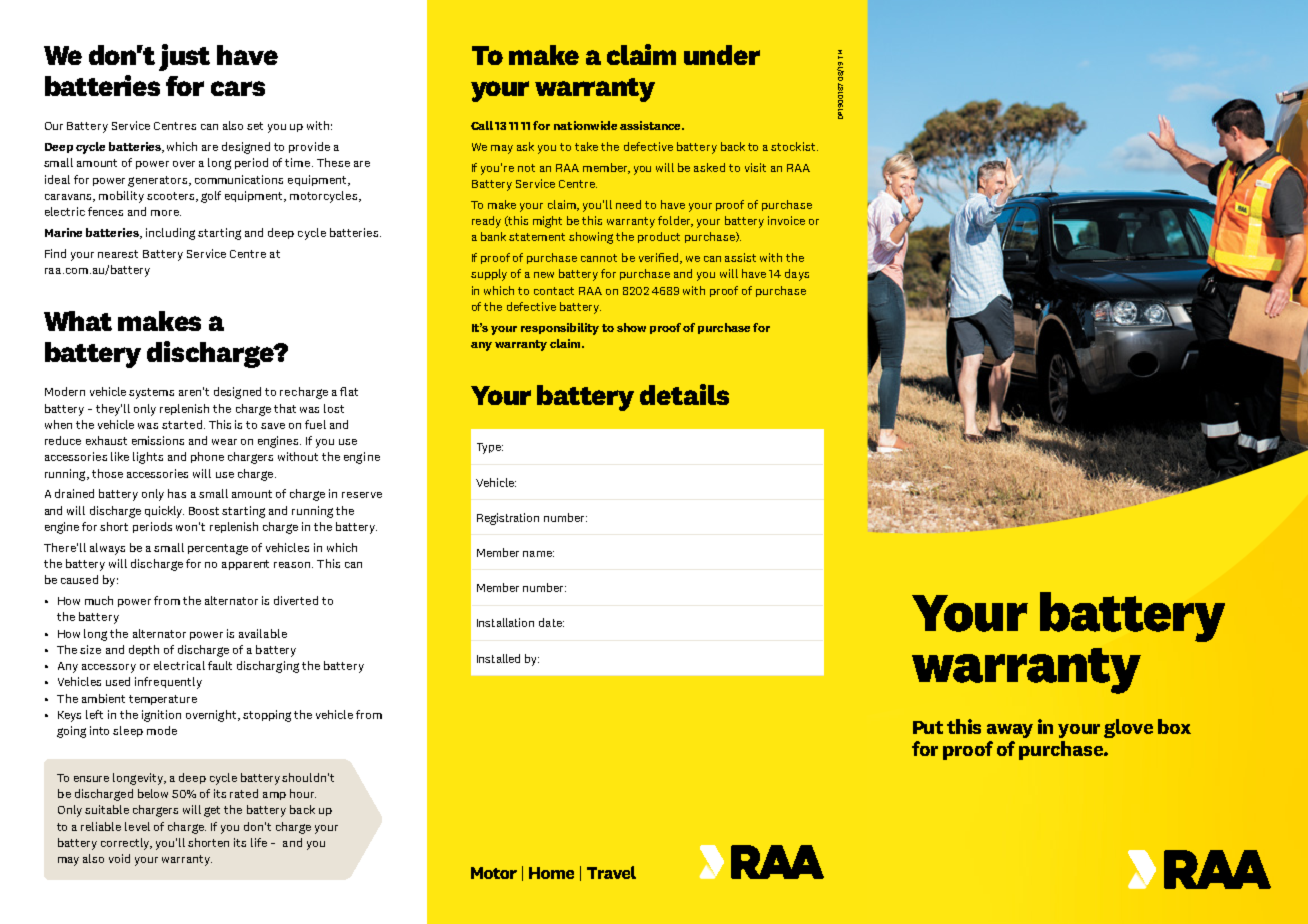 This screenshot has height=924, width=1308. I want to click on stockist, so click(794, 146).
